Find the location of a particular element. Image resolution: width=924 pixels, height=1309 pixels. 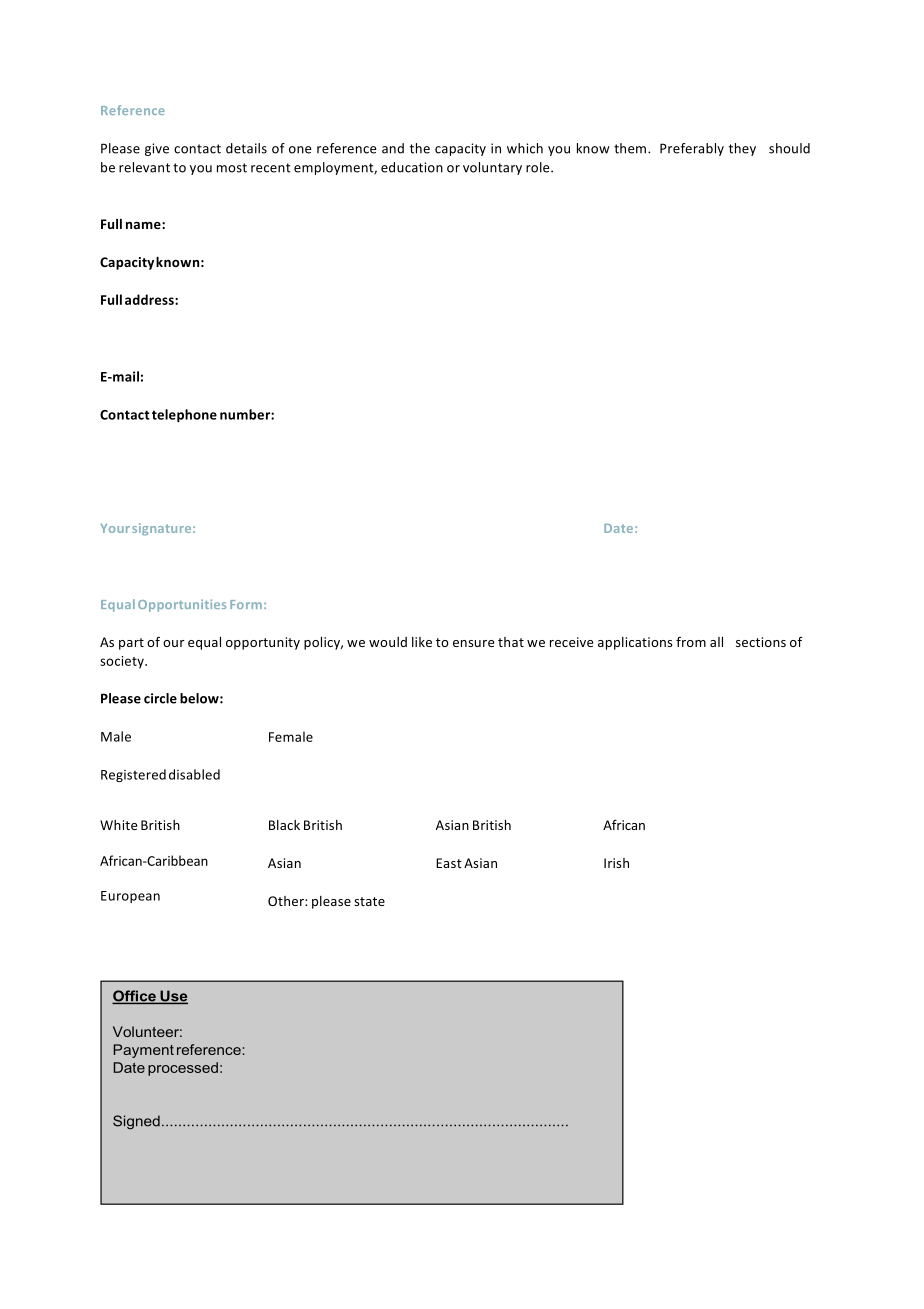

most is located at coordinates (232, 168).
